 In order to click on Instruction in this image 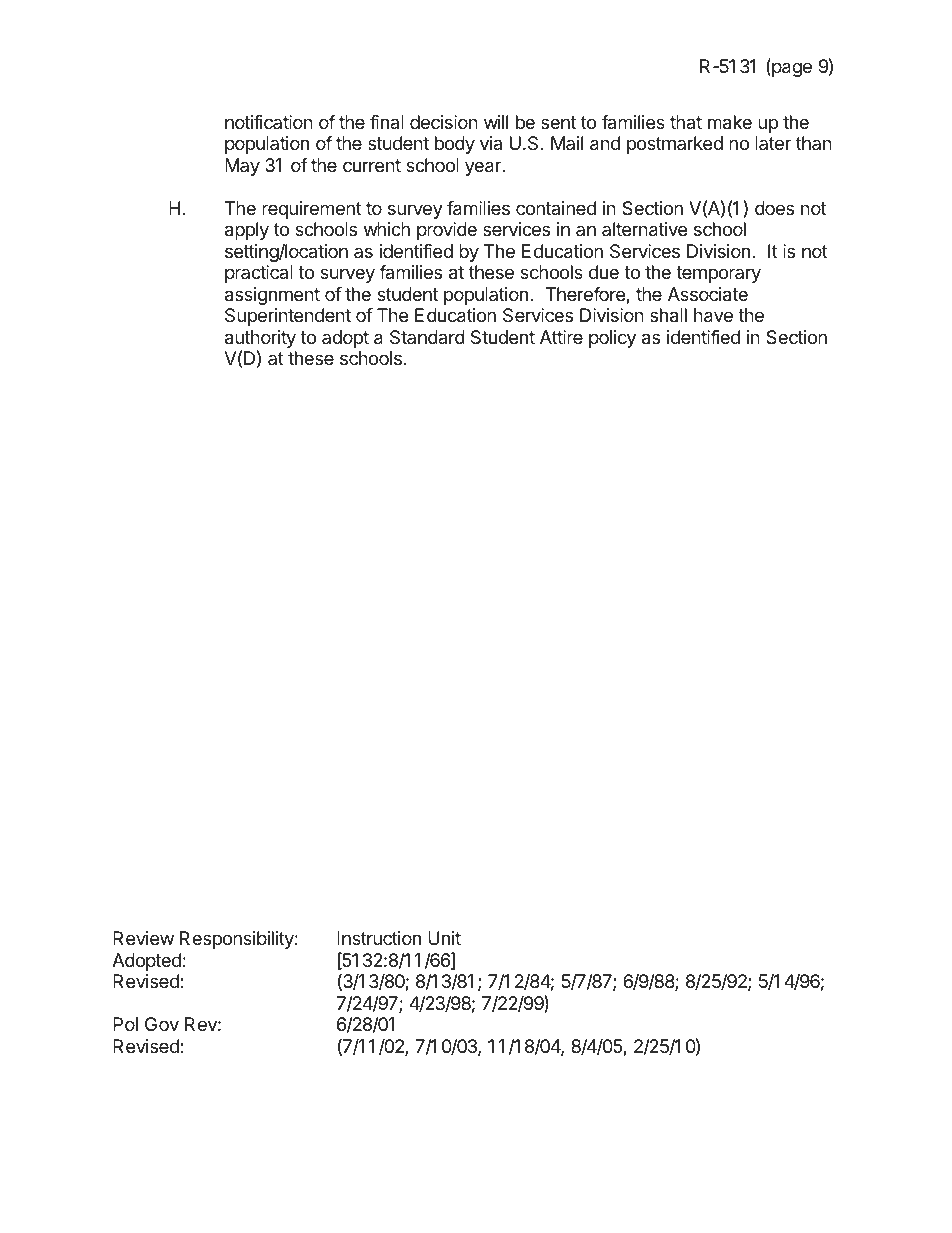, I will do `click(379, 938)`.
